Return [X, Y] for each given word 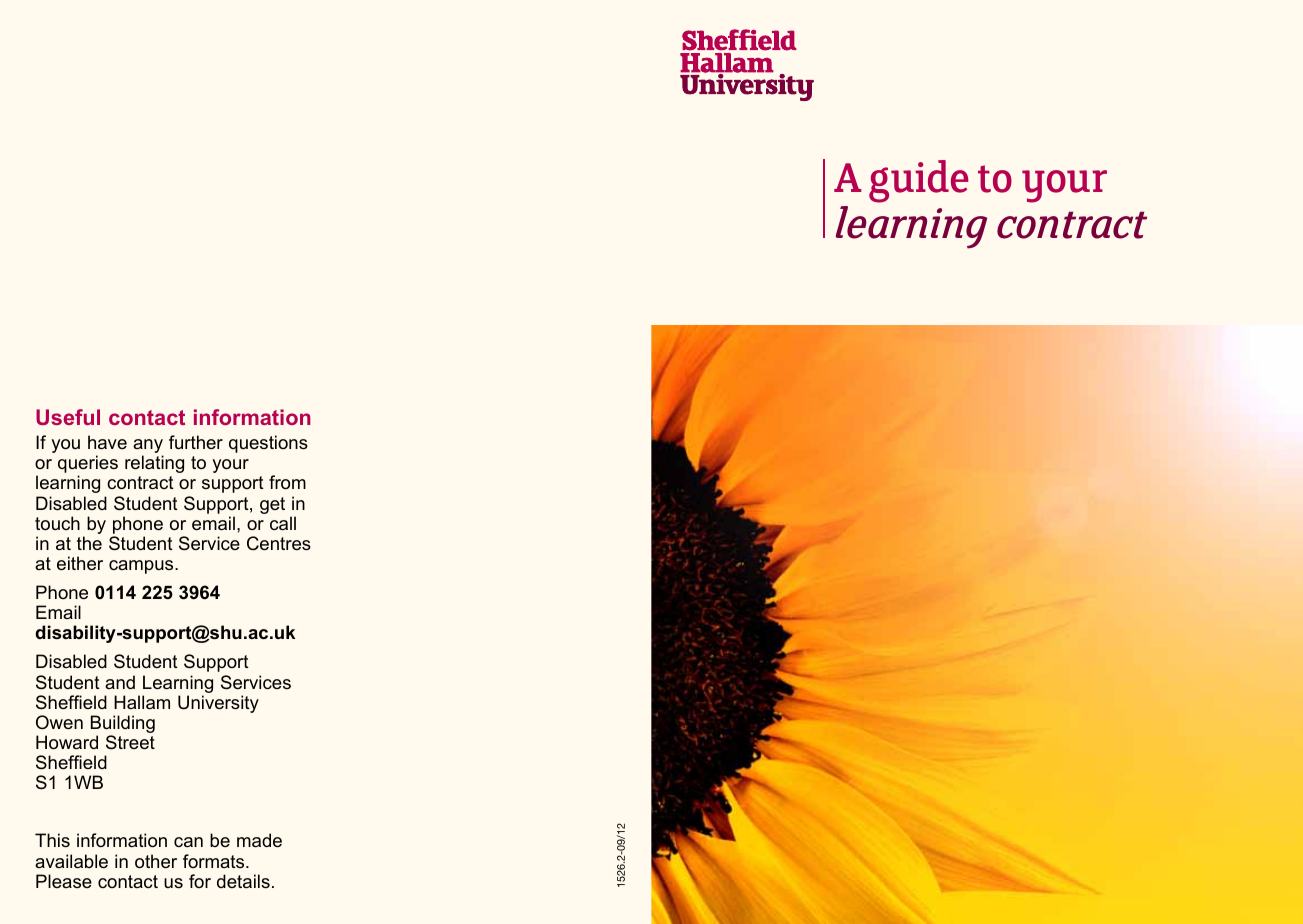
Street [130, 742]
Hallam [142, 702]
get [272, 505]
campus [142, 567]
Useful [68, 417]
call [283, 523]
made [259, 840]
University [218, 704]
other [156, 861]
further [196, 442]
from [287, 482]
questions [268, 444]
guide [919, 181]
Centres [279, 543]
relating [154, 464]
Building [123, 725]
